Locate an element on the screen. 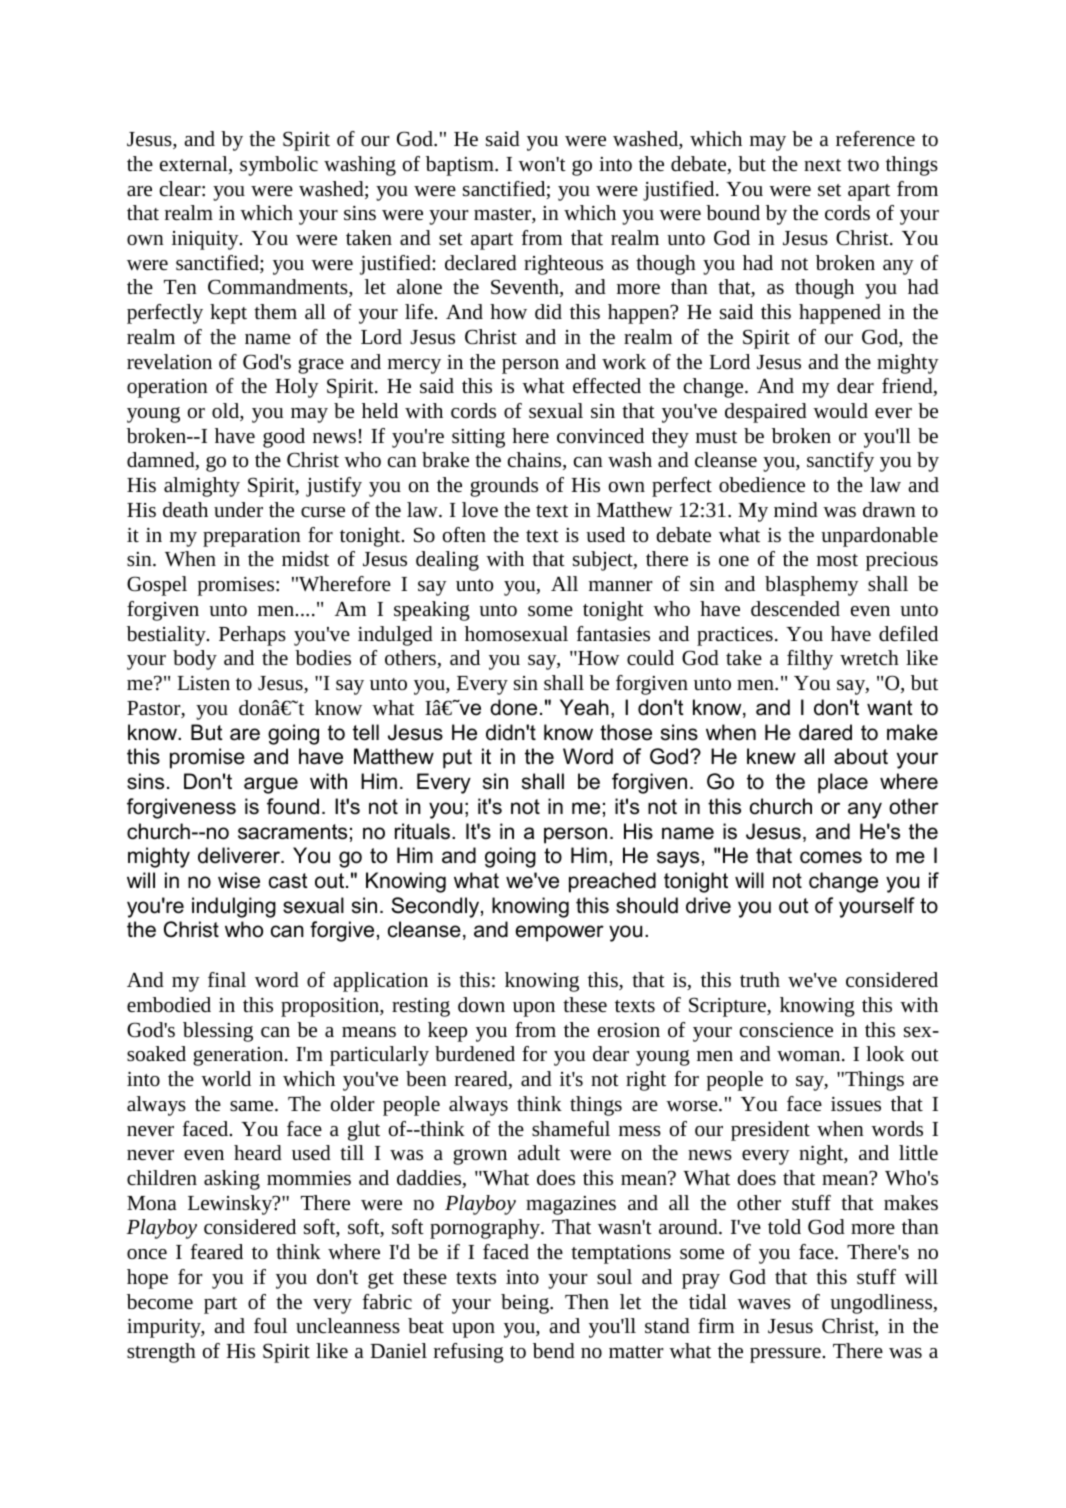 This screenshot has height=1508, width=1066. symbolic is located at coordinates (279, 166).
